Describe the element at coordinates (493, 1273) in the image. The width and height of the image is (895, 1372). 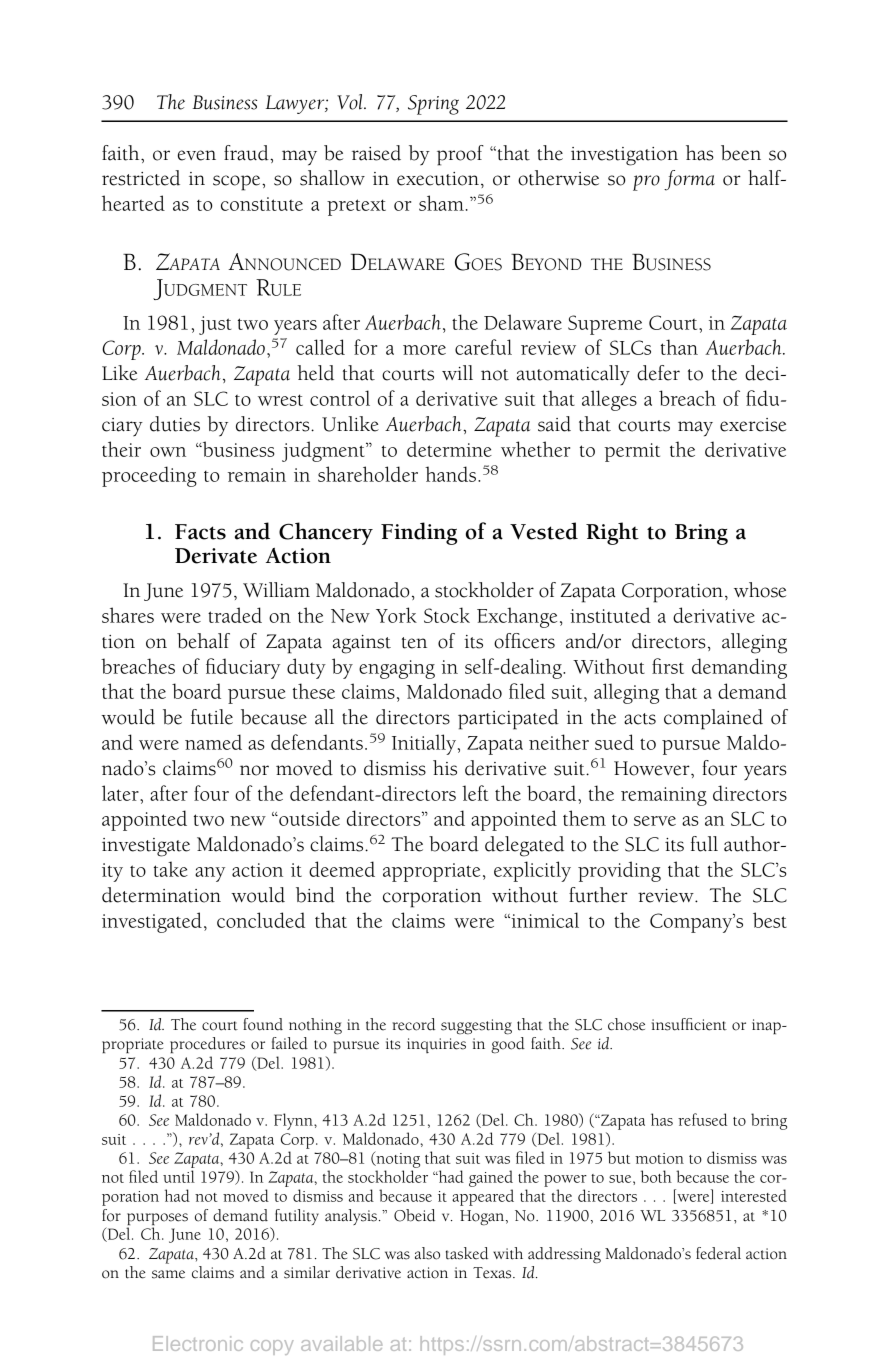
I see `Texas` at that location.
